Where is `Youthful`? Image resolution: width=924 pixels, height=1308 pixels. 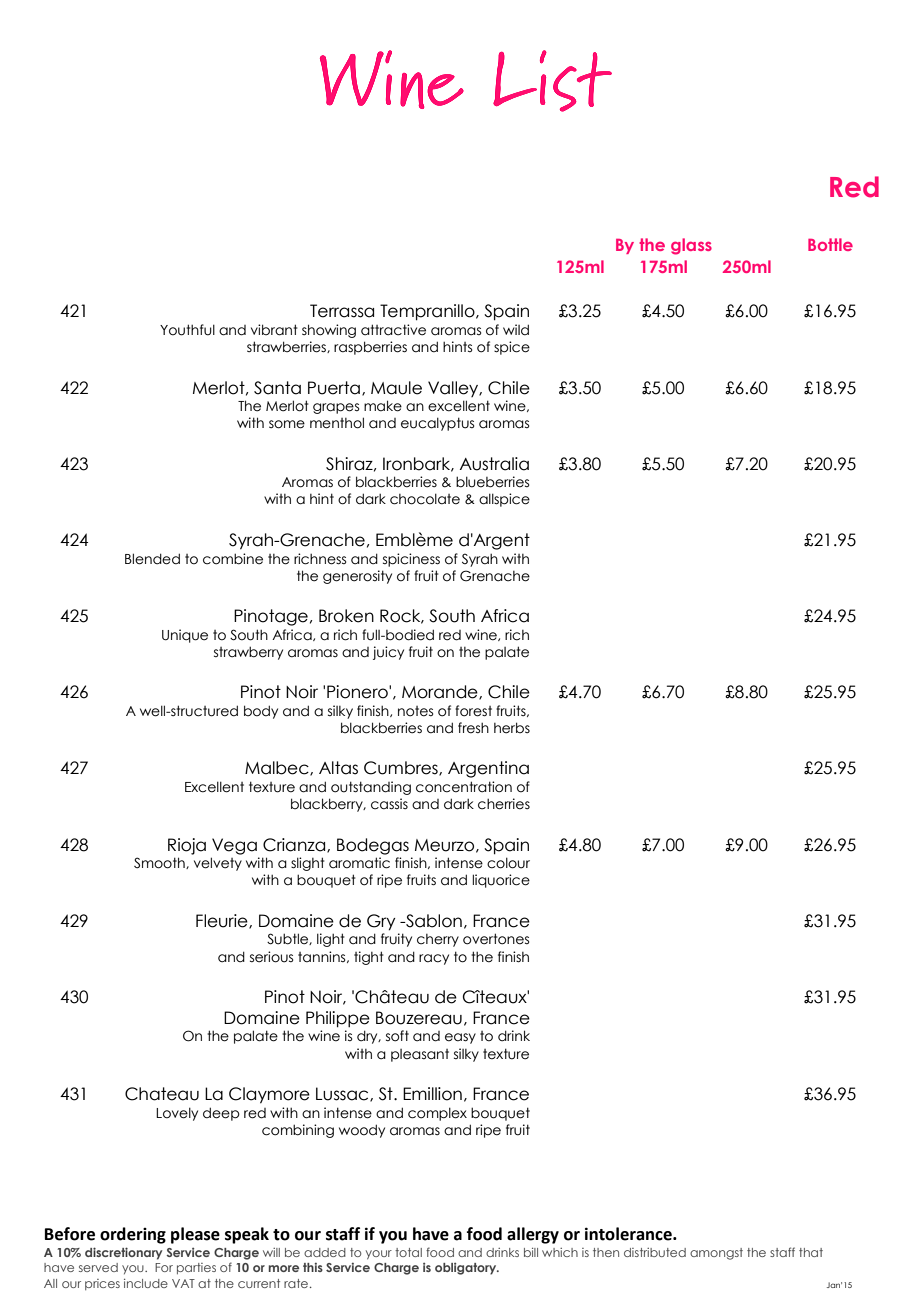 Youthful is located at coordinates (187, 330).
